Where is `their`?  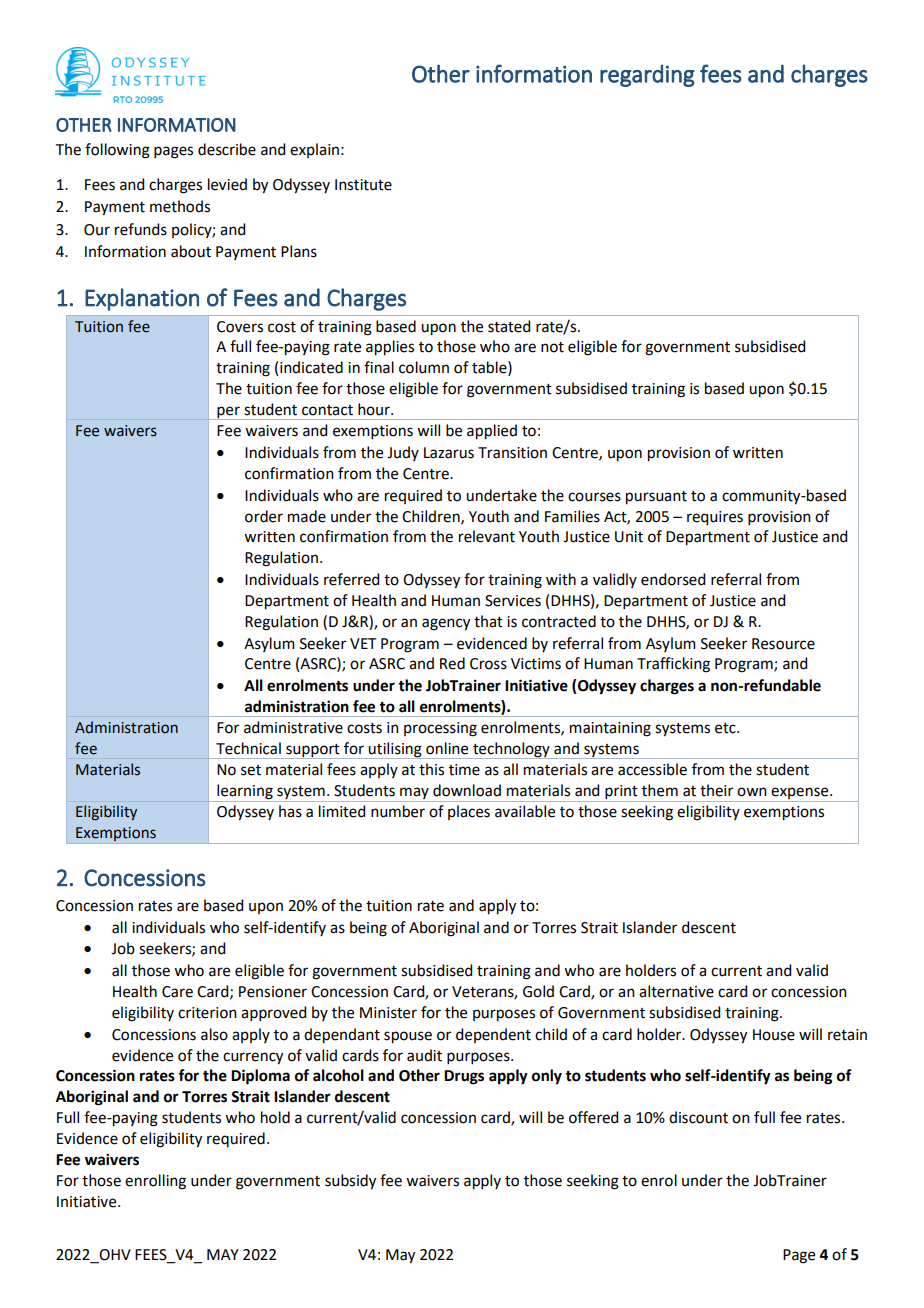 their is located at coordinates (716, 790).
